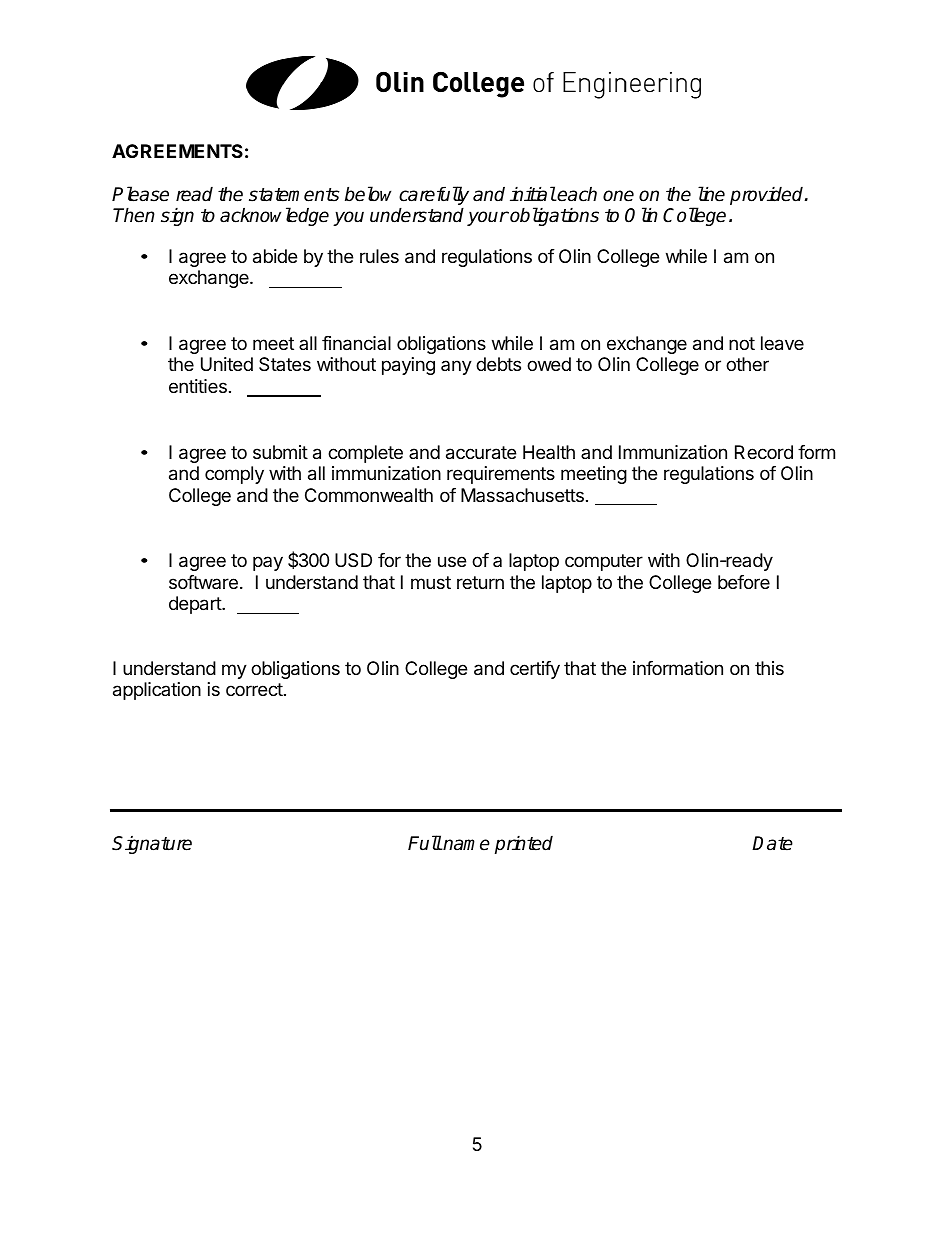 The image size is (952, 1233). What do you see at coordinates (466, 845) in the image?
I see `name` at bounding box center [466, 845].
